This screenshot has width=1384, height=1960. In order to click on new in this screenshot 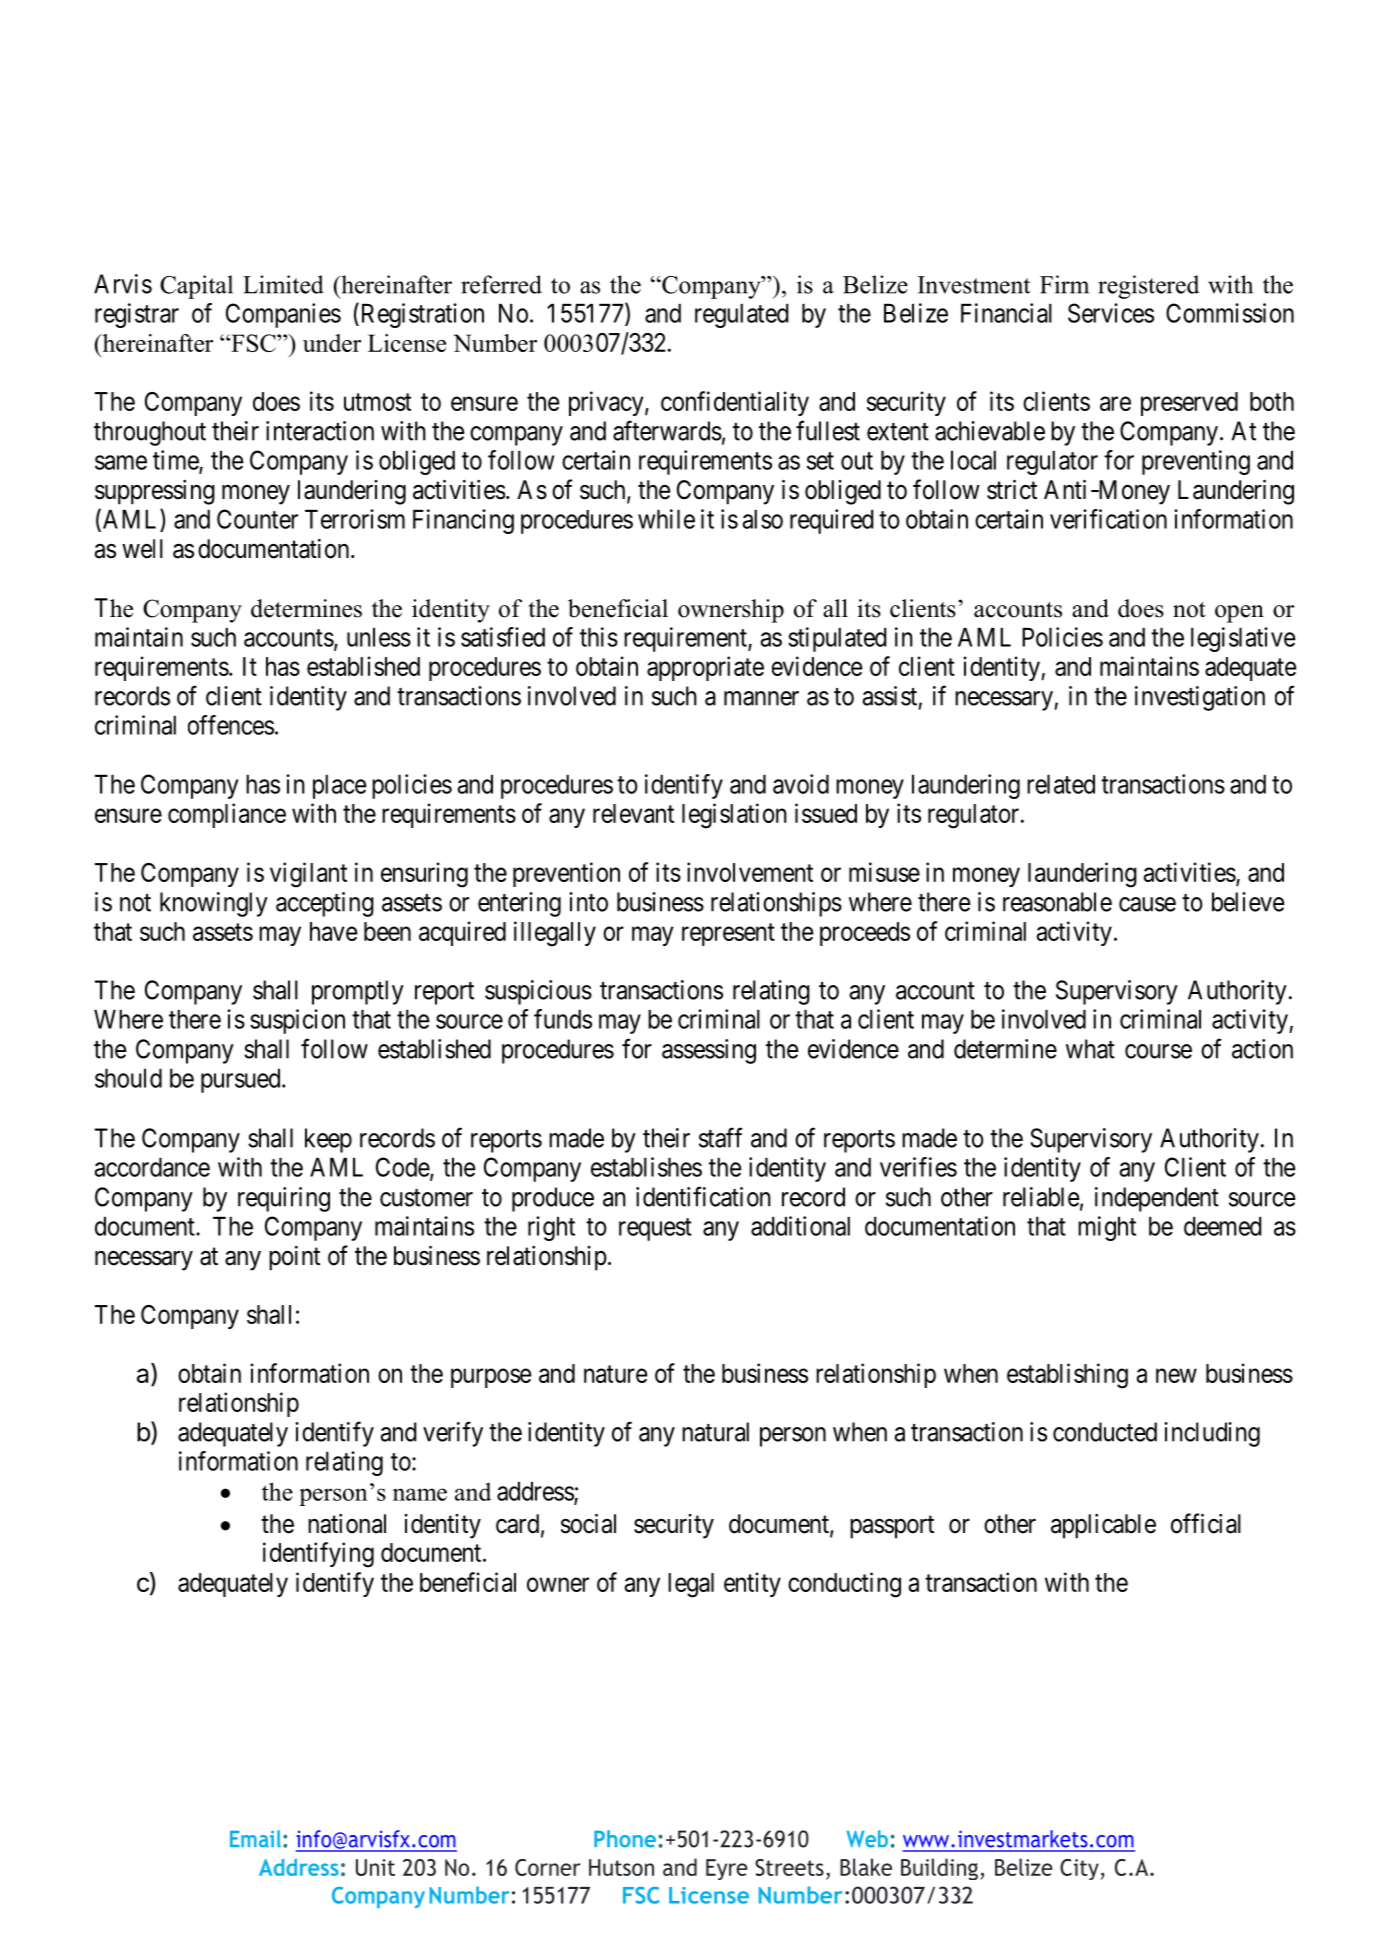, I will do `click(1176, 1375)`.
